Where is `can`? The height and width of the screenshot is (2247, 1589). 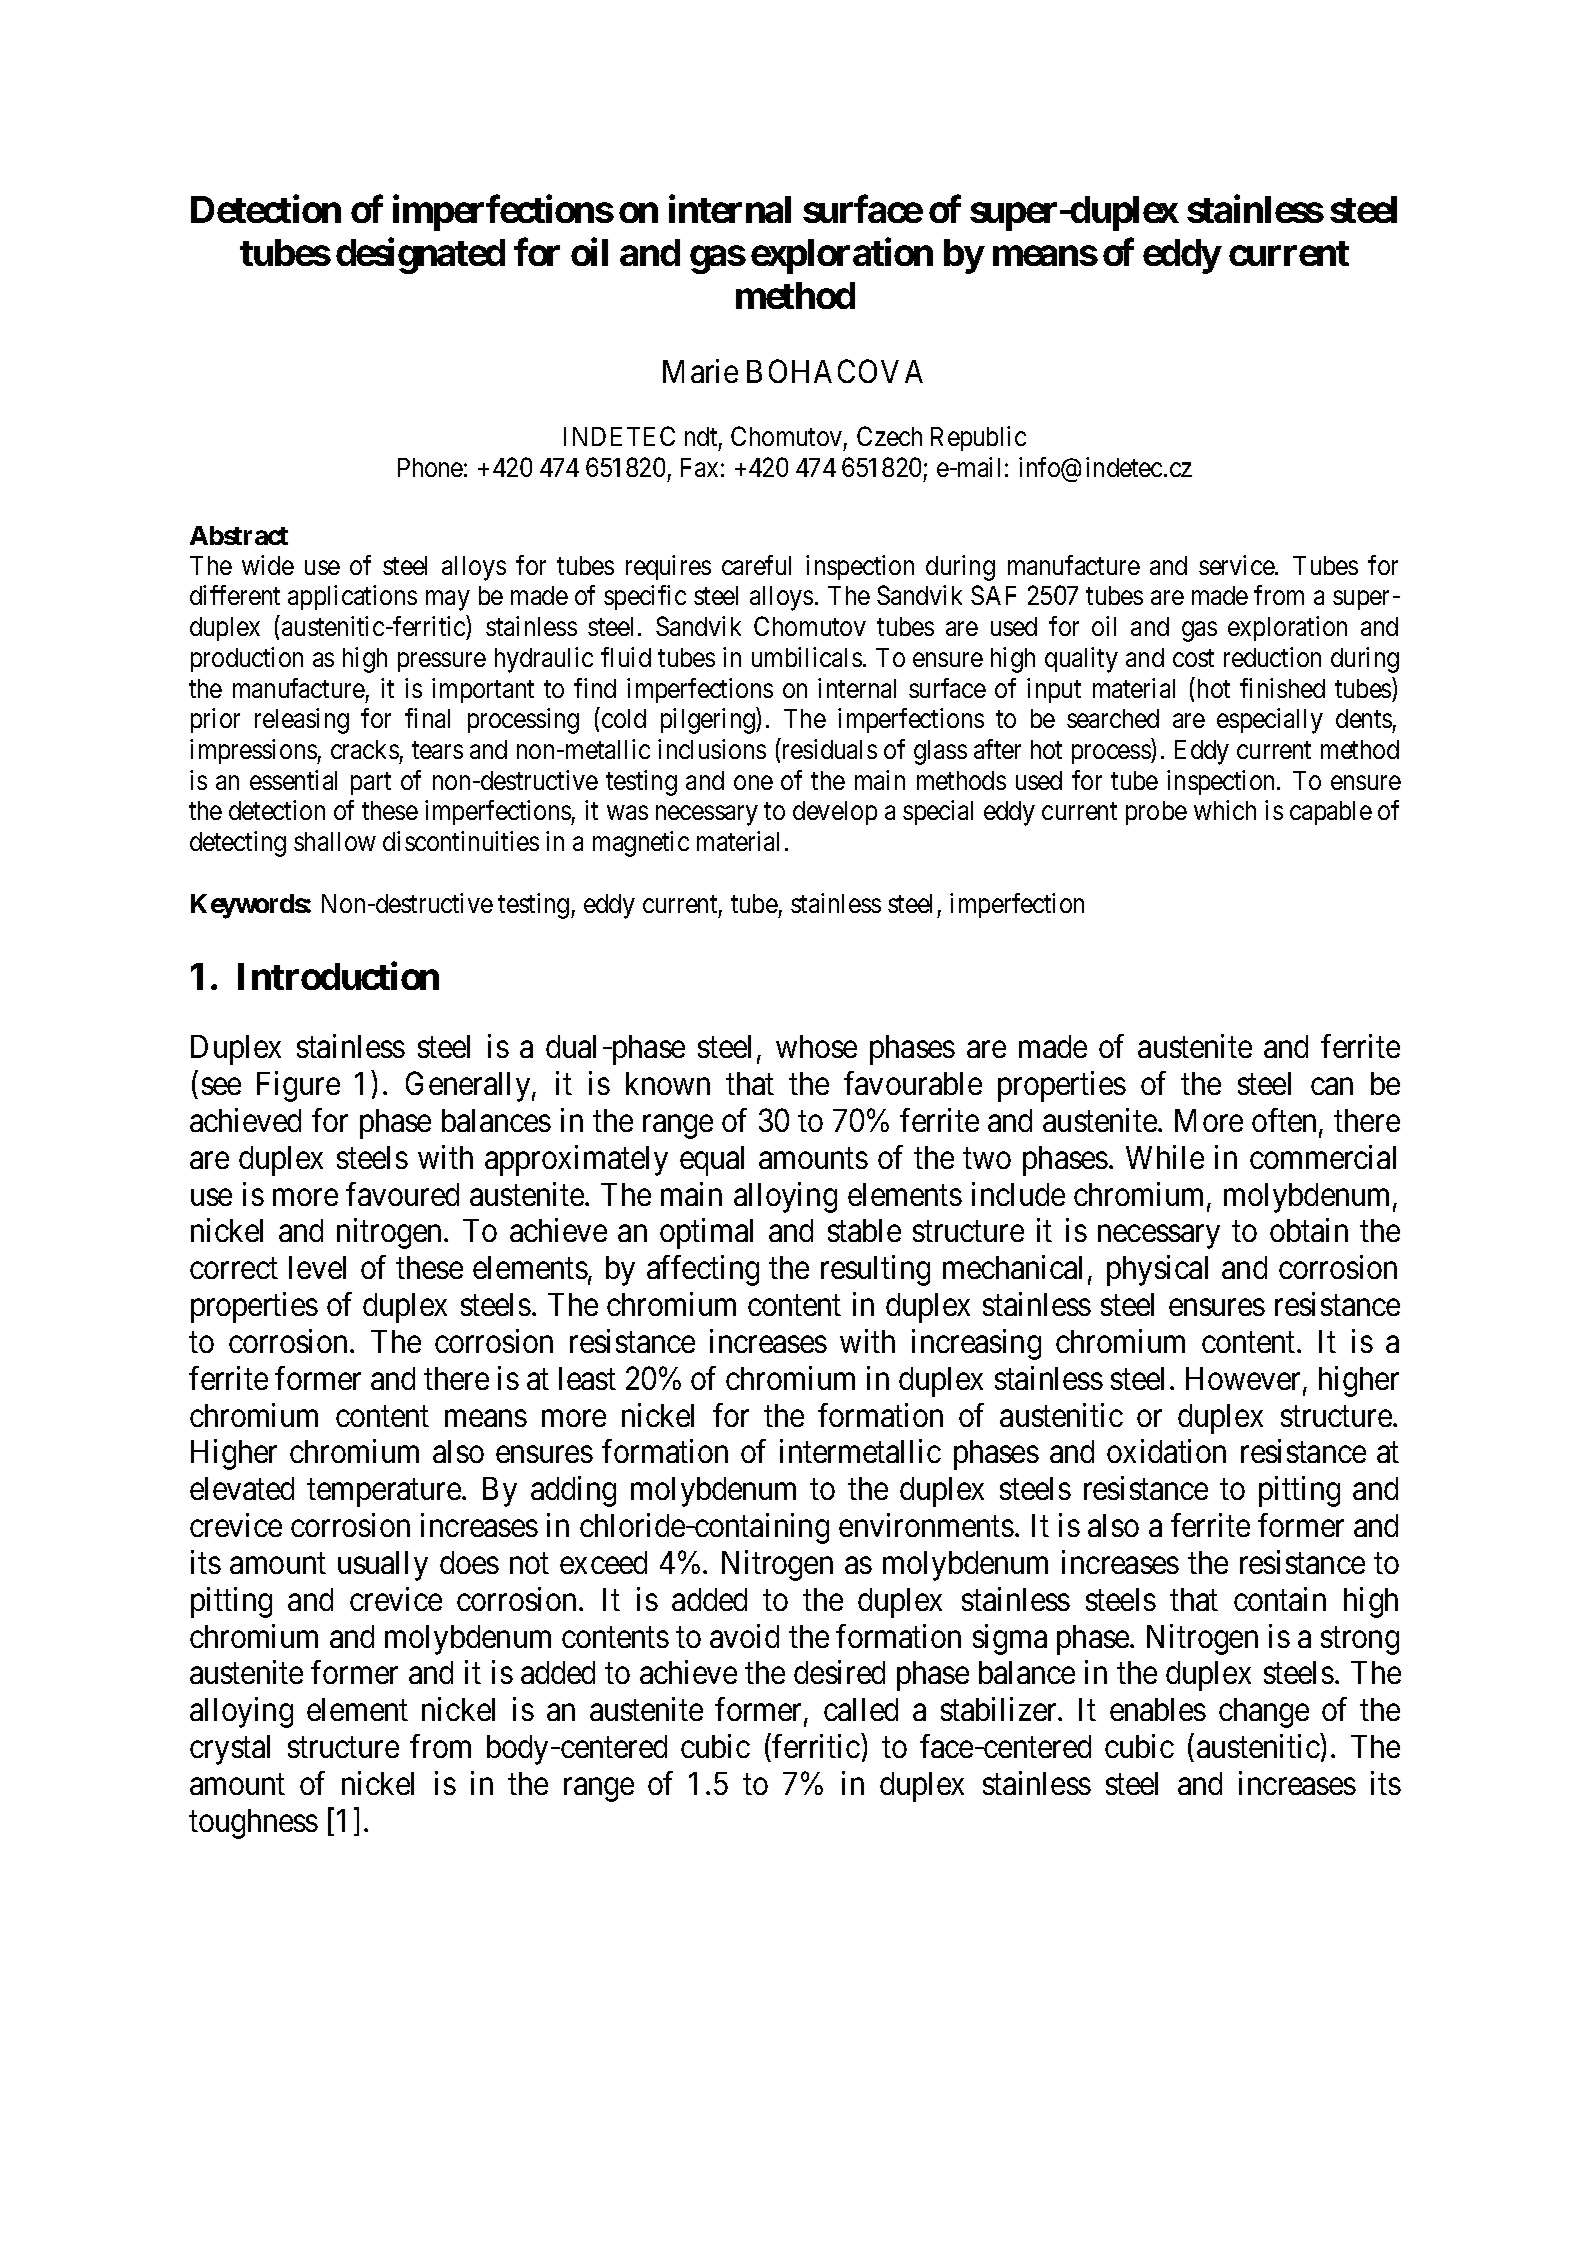 can is located at coordinates (1332, 1086).
